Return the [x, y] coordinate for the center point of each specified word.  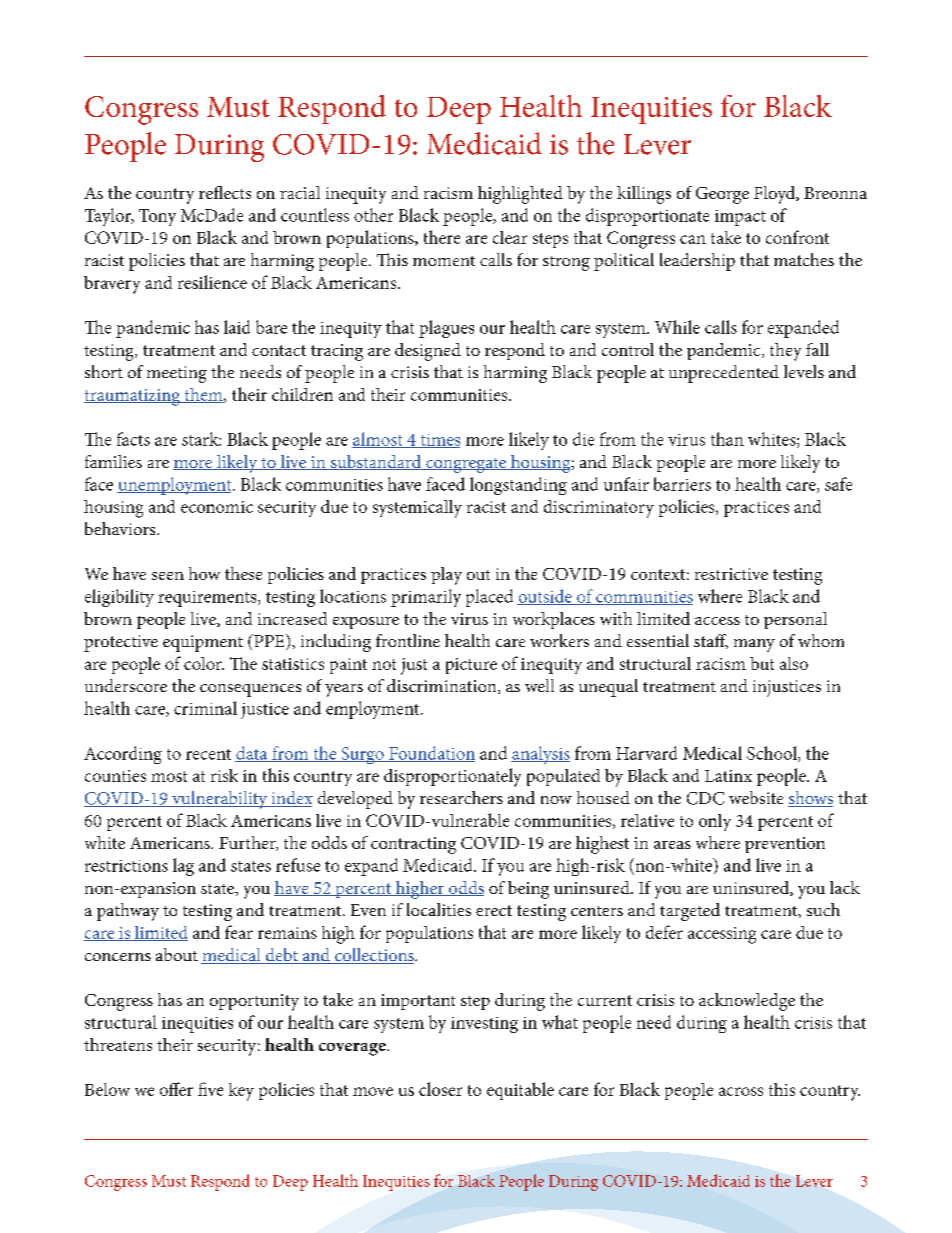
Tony [157, 217]
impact [740, 218]
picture [471, 666]
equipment [203, 643]
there [442, 237]
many [754, 645]
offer [176, 1089]
